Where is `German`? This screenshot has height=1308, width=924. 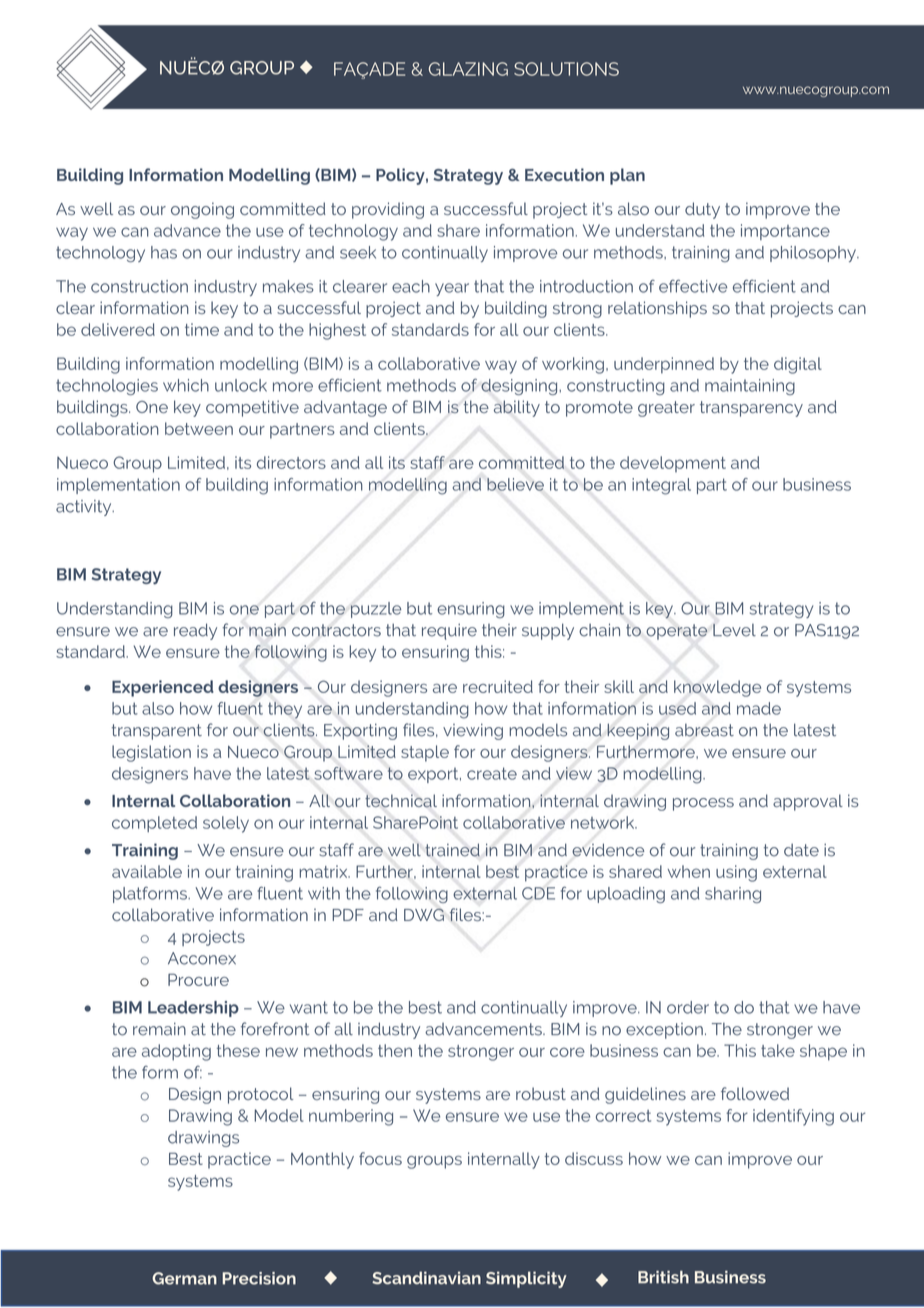 German is located at coordinates (184, 1278).
